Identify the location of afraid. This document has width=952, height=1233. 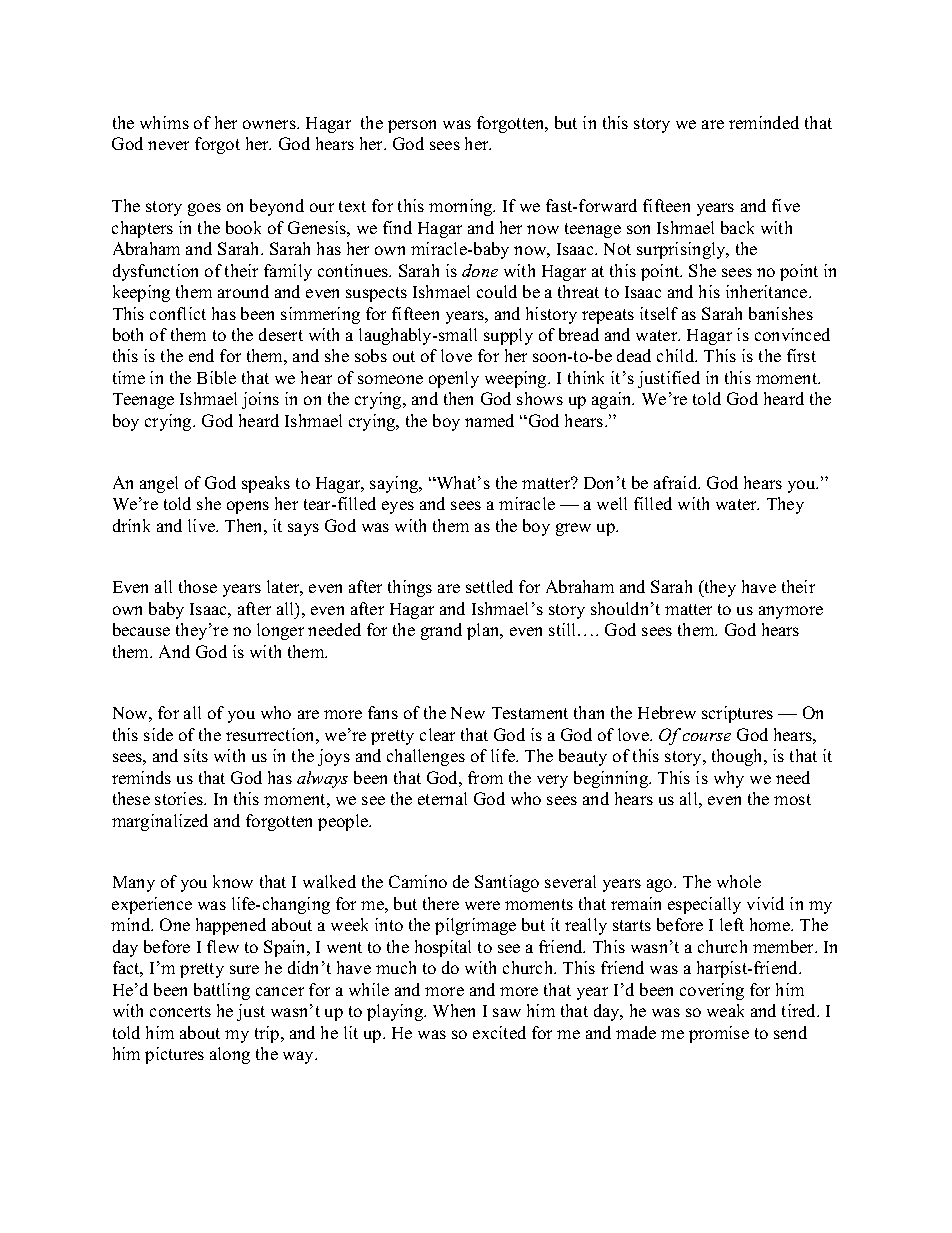
(677, 482).
